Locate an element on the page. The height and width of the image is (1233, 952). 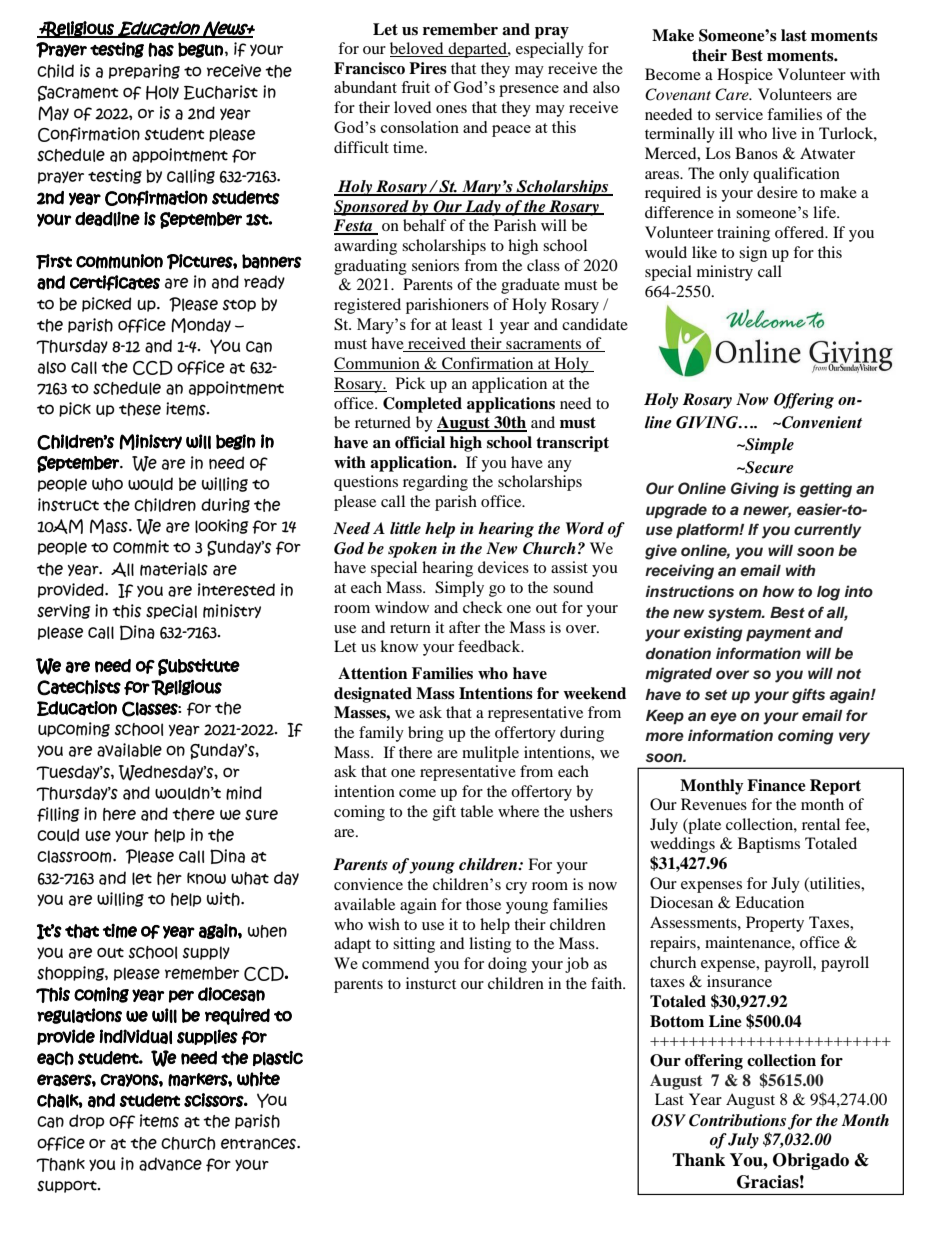
these is located at coordinates (140, 409).
